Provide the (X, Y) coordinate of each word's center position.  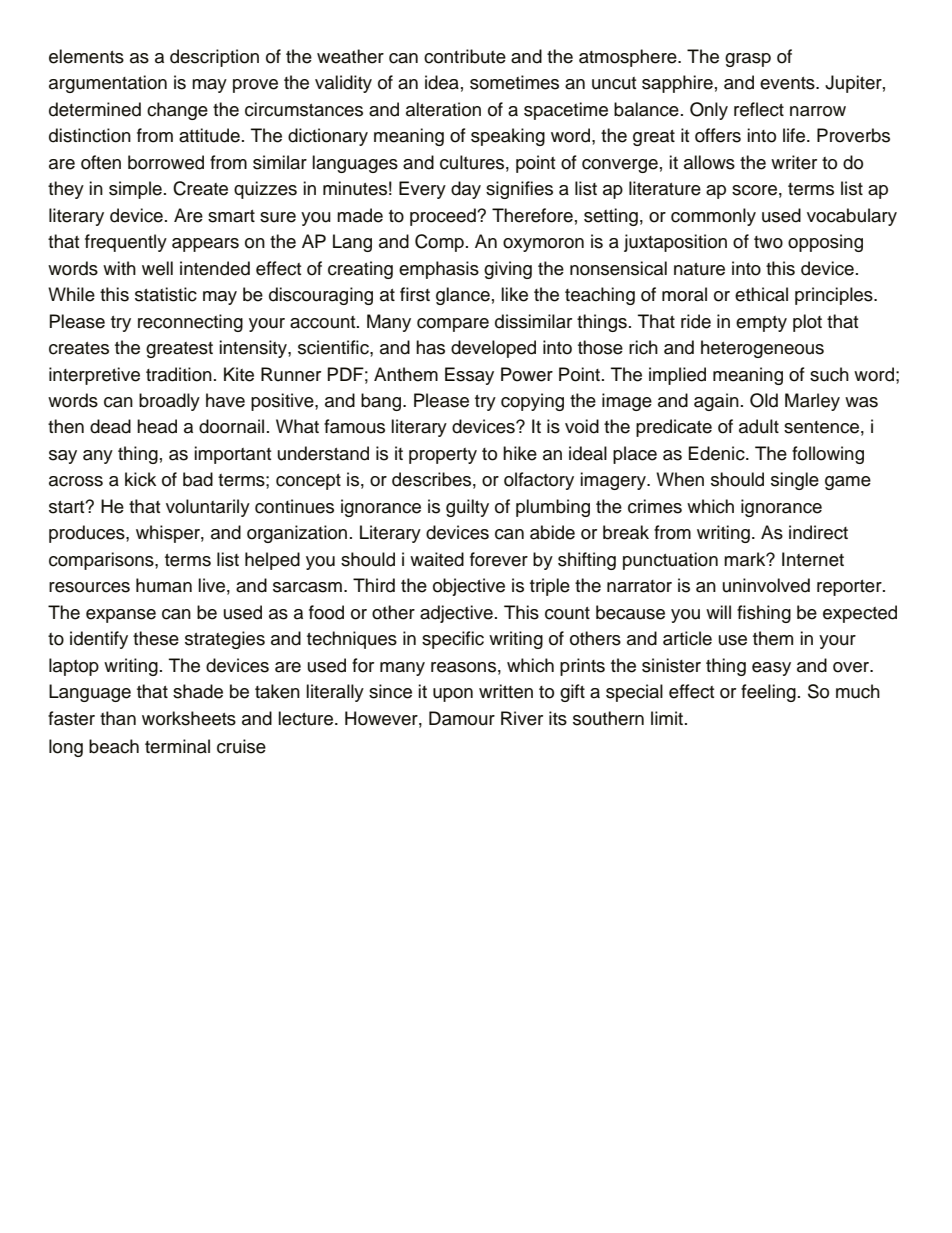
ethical (761, 294)
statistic (166, 294)
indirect (818, 532)
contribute (465, 56)
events (788, 83)
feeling (768, 693)
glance (463, 296)
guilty (467, 508)
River (522, 718)
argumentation (108, 84)
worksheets (189, 718)
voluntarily (208, 508)
